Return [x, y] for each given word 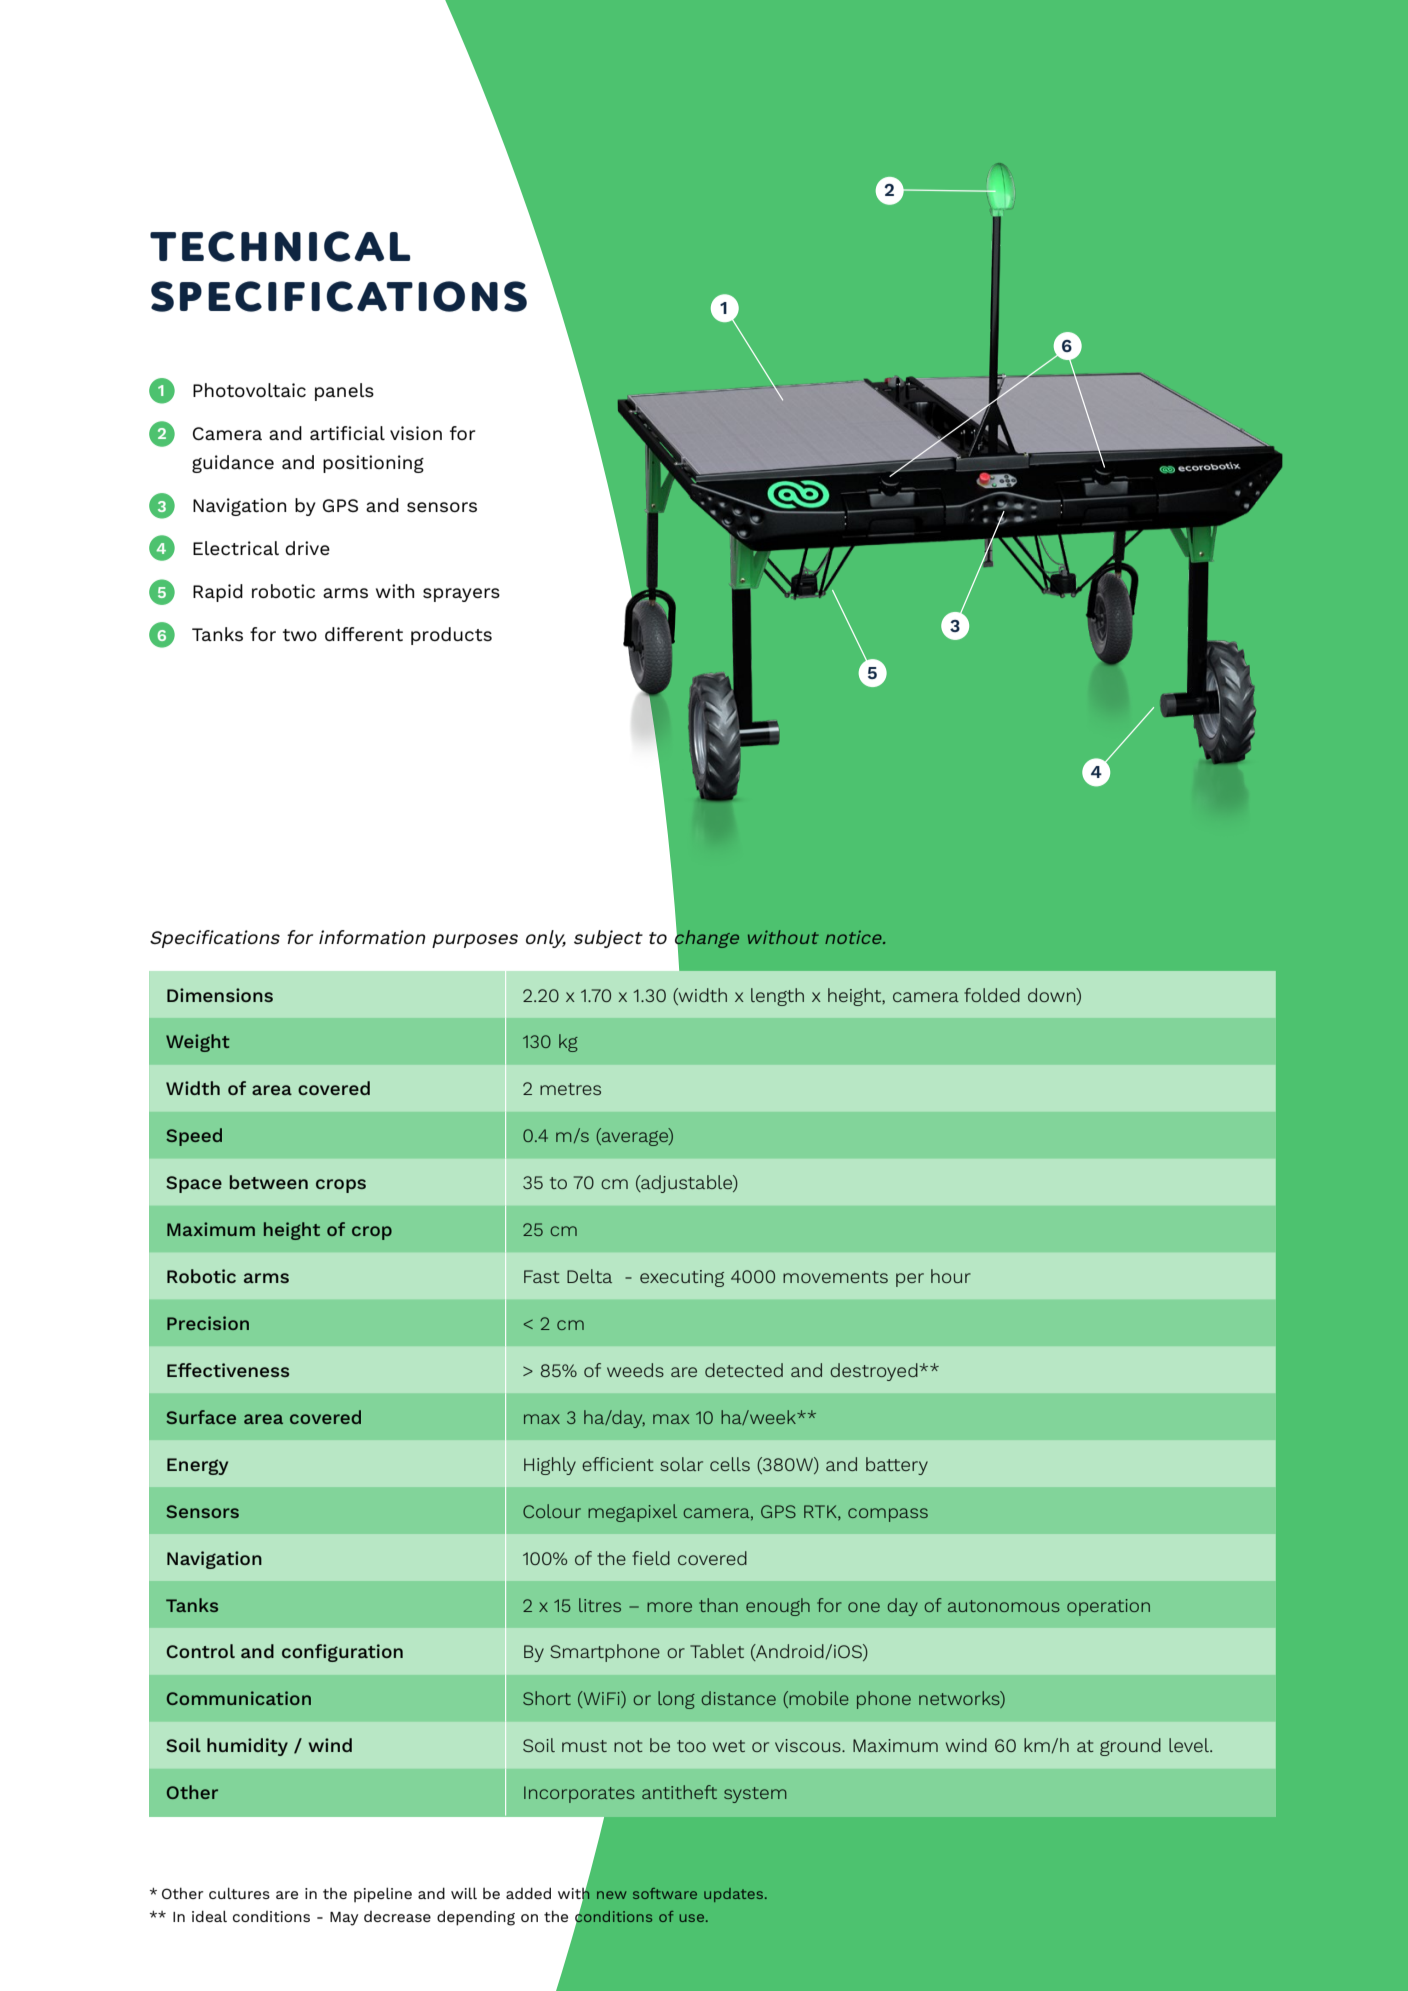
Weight [198, 1043]
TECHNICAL [280, 246]
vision [416, 433]
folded [992, 995]
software [665, 1893]
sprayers [461, 595]
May [344, 1919]
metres [570, 1089]
